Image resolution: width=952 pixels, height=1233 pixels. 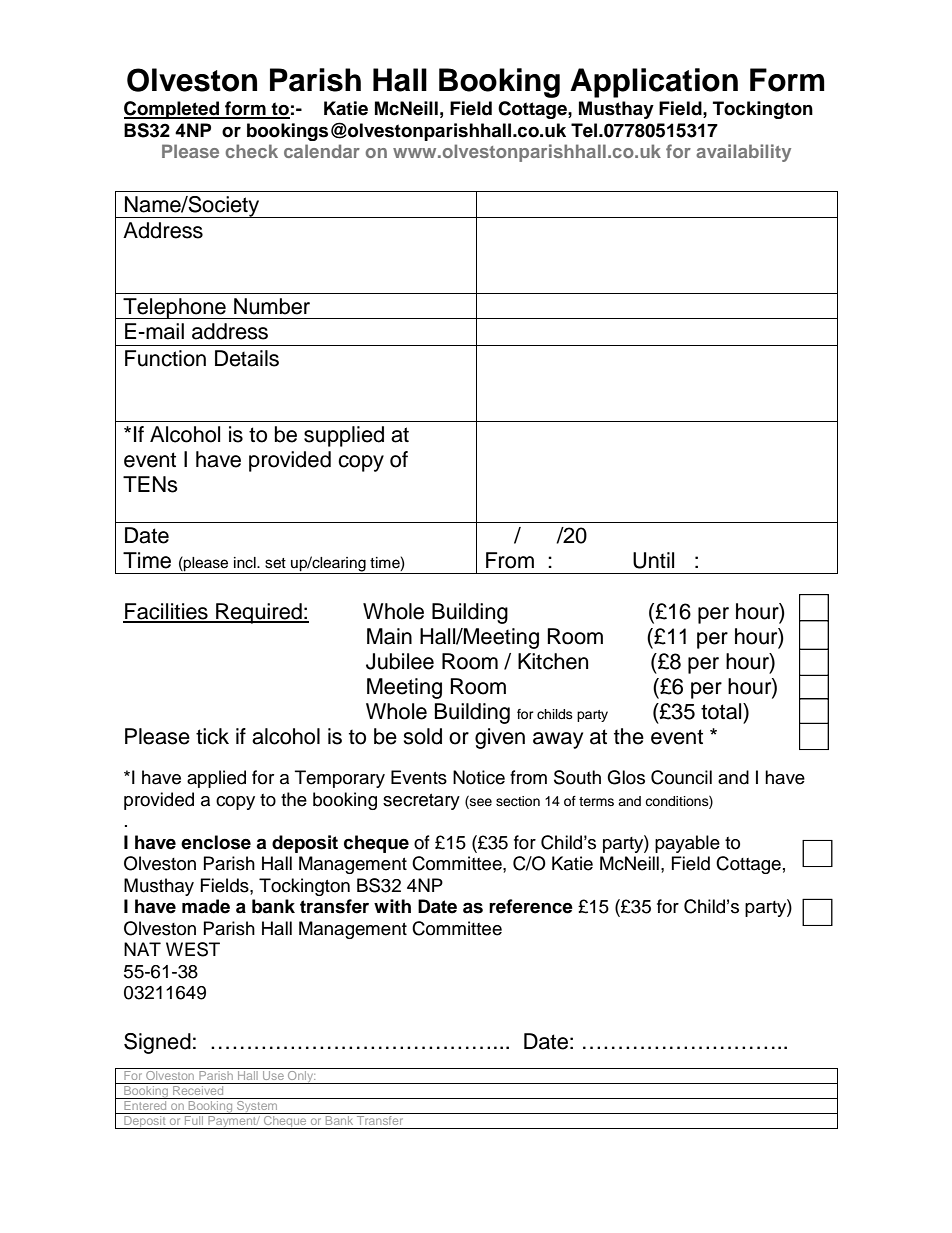 I want to click on Signed, so click(x=157, y=1043).
